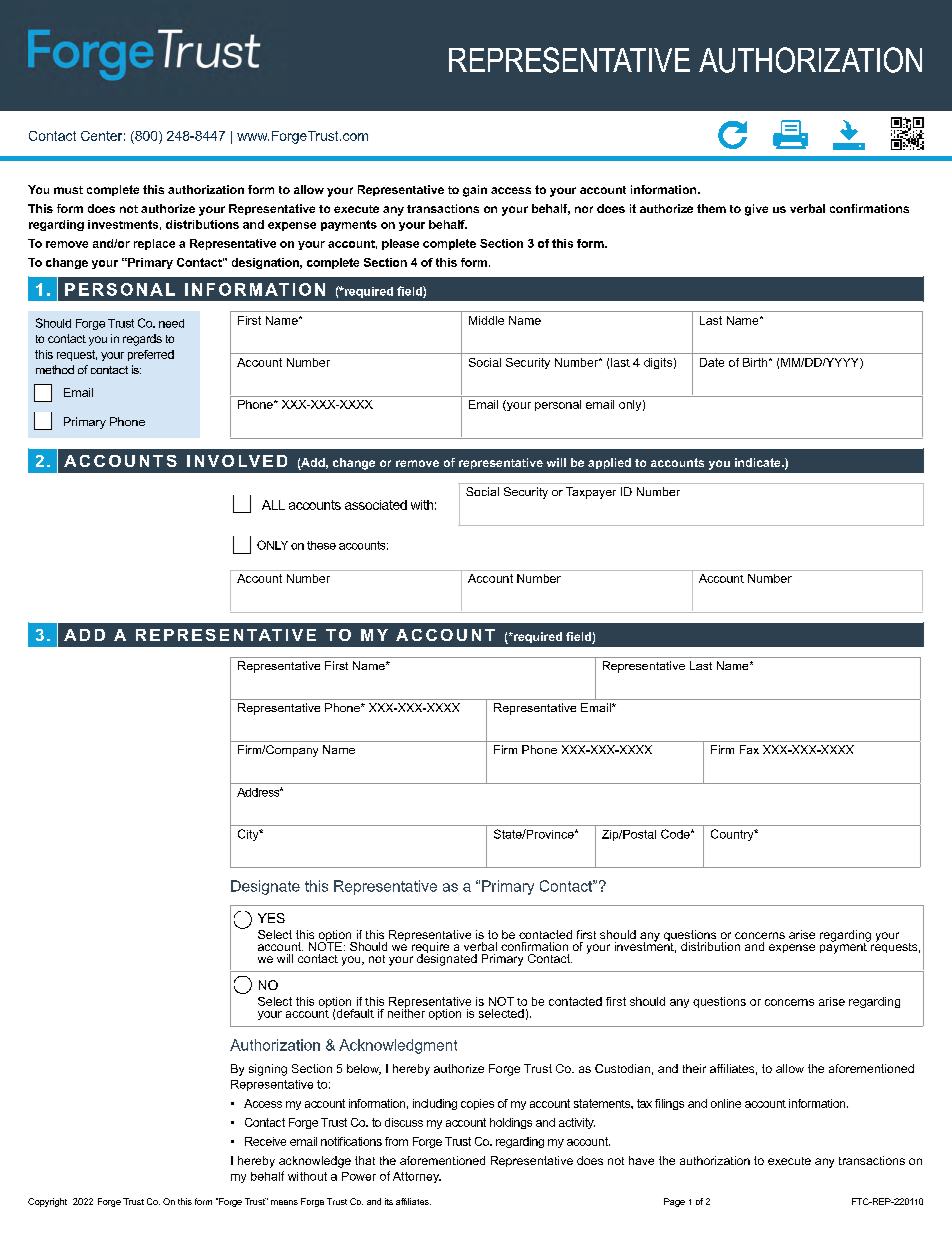 This image has width=952, height=1233. I want to click on associated, so click(376, 505).
